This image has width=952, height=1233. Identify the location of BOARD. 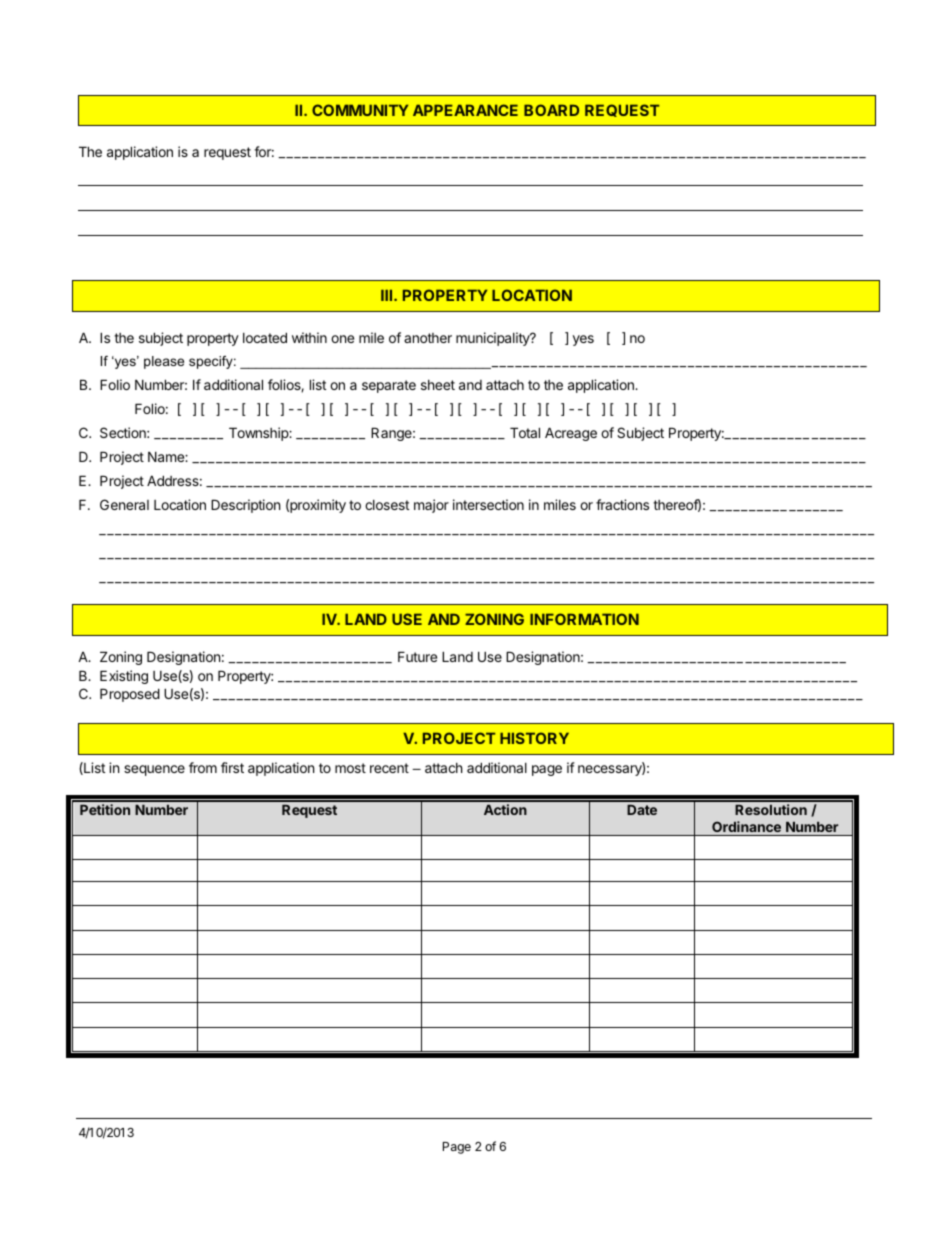
(551, 110).
